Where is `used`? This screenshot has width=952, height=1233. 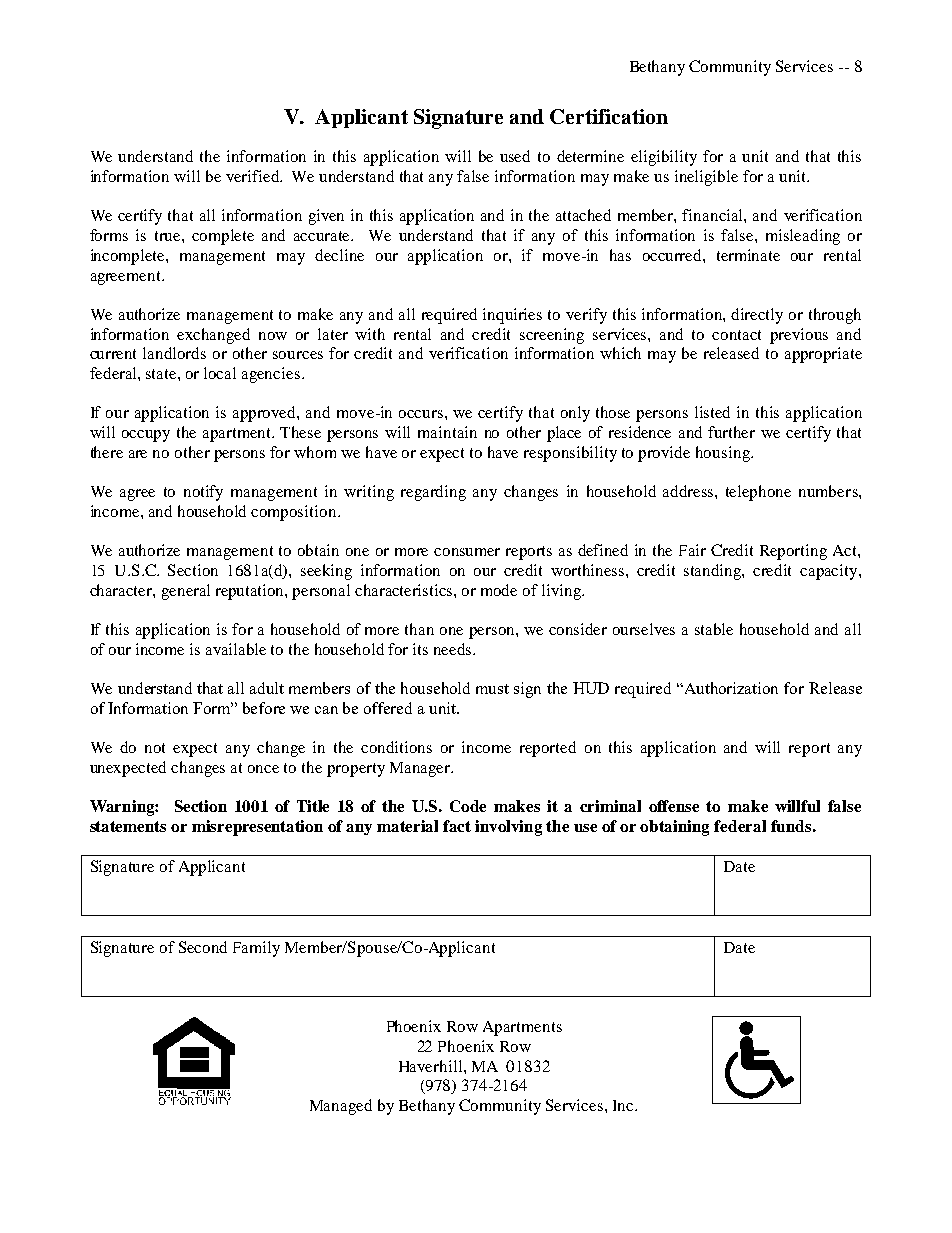 used is located at coordinates (515, 156).
